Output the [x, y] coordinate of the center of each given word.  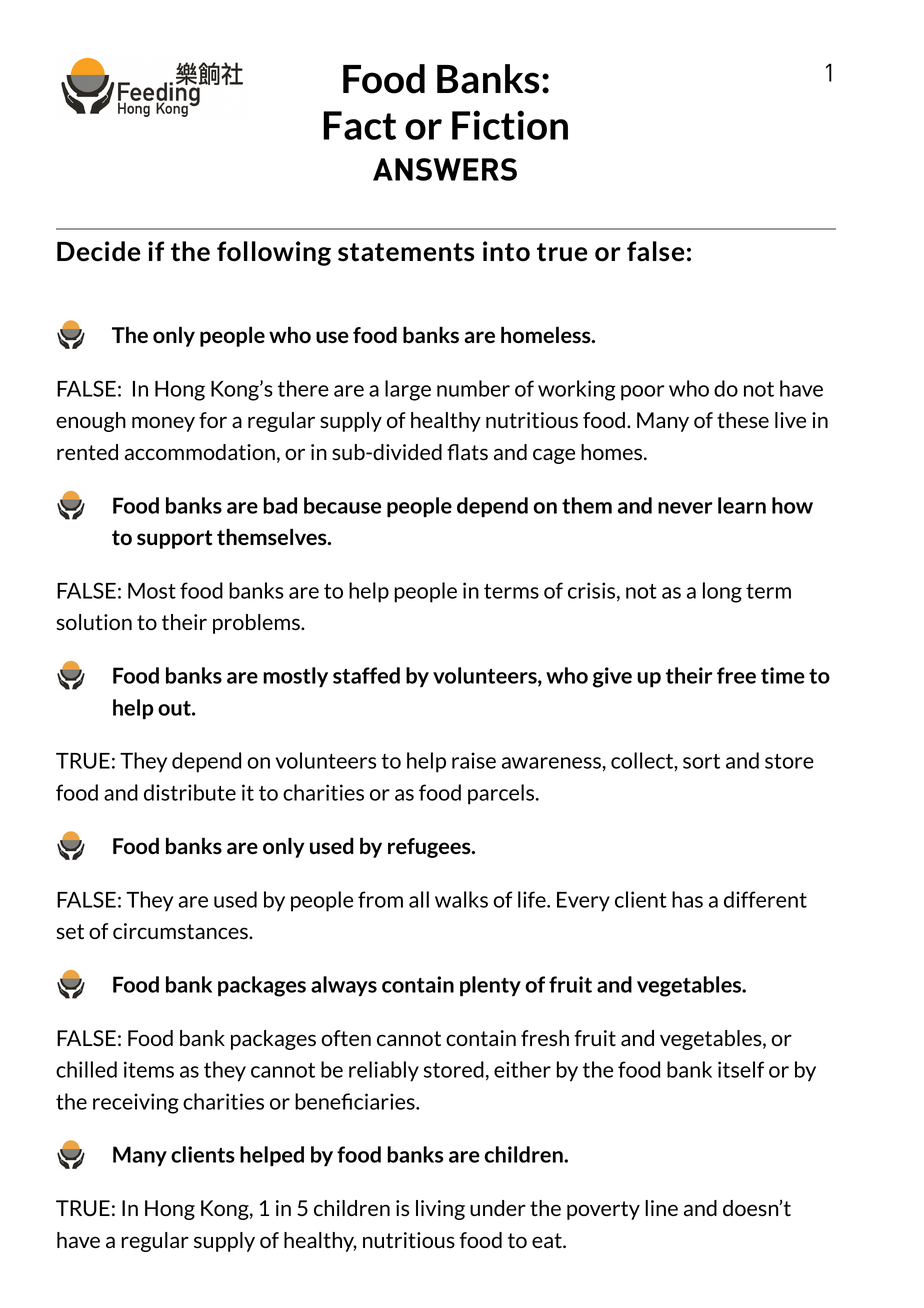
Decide [99, 251]
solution [94, 622]
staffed [366, 675]
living [440, 1210]
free [736, 675]
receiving [136, 1103]
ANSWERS [445, 169]
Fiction [510, 125]
